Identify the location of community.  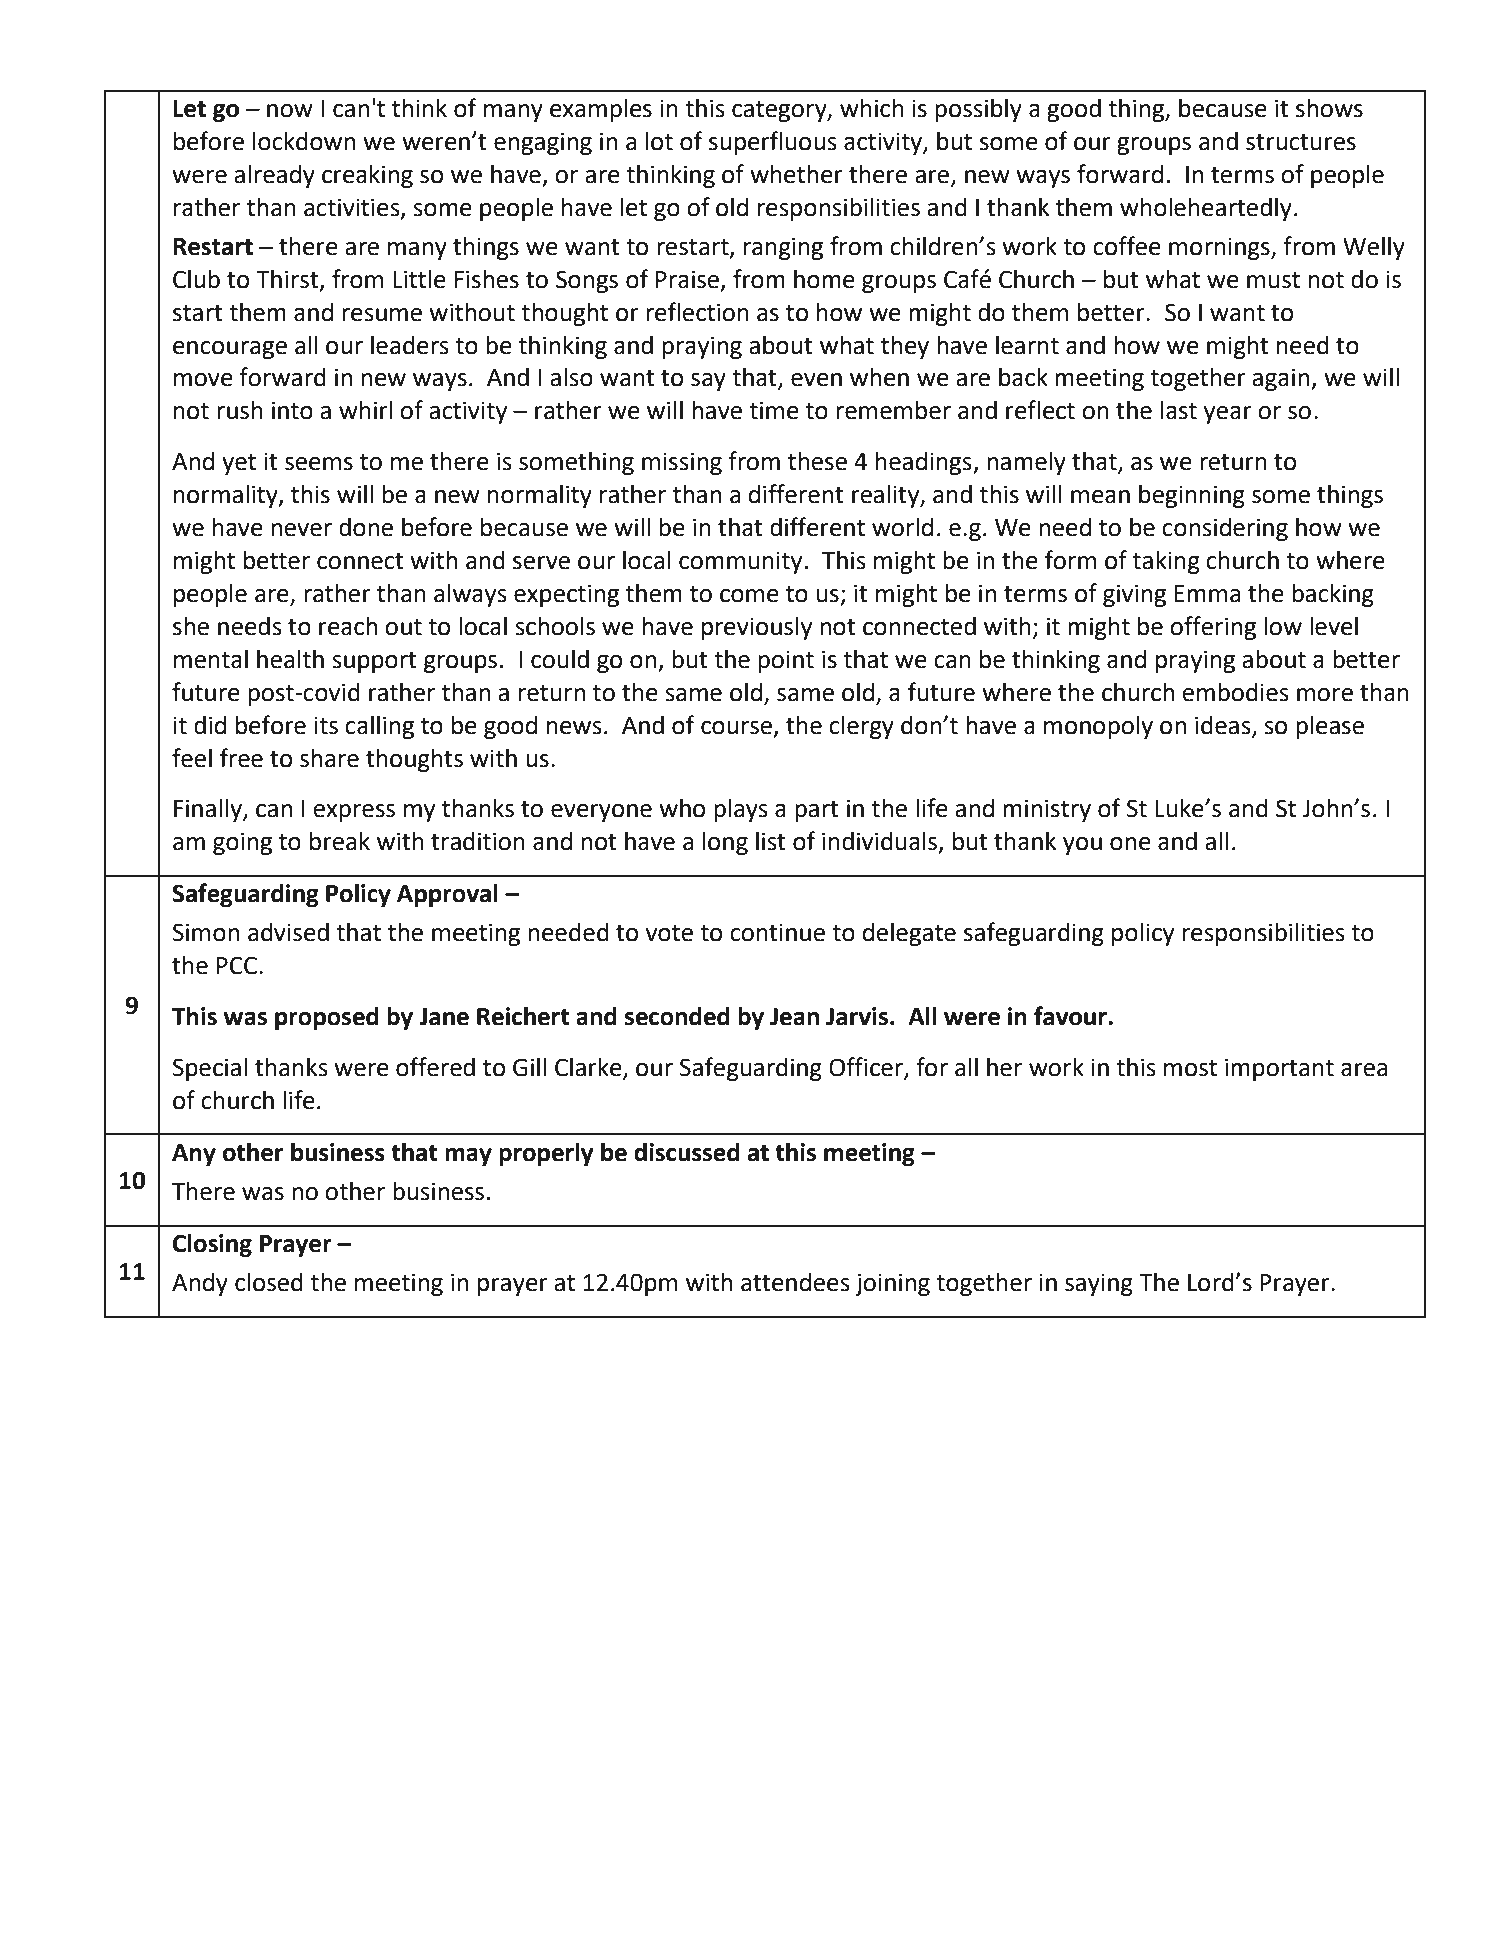
(740, 562).
